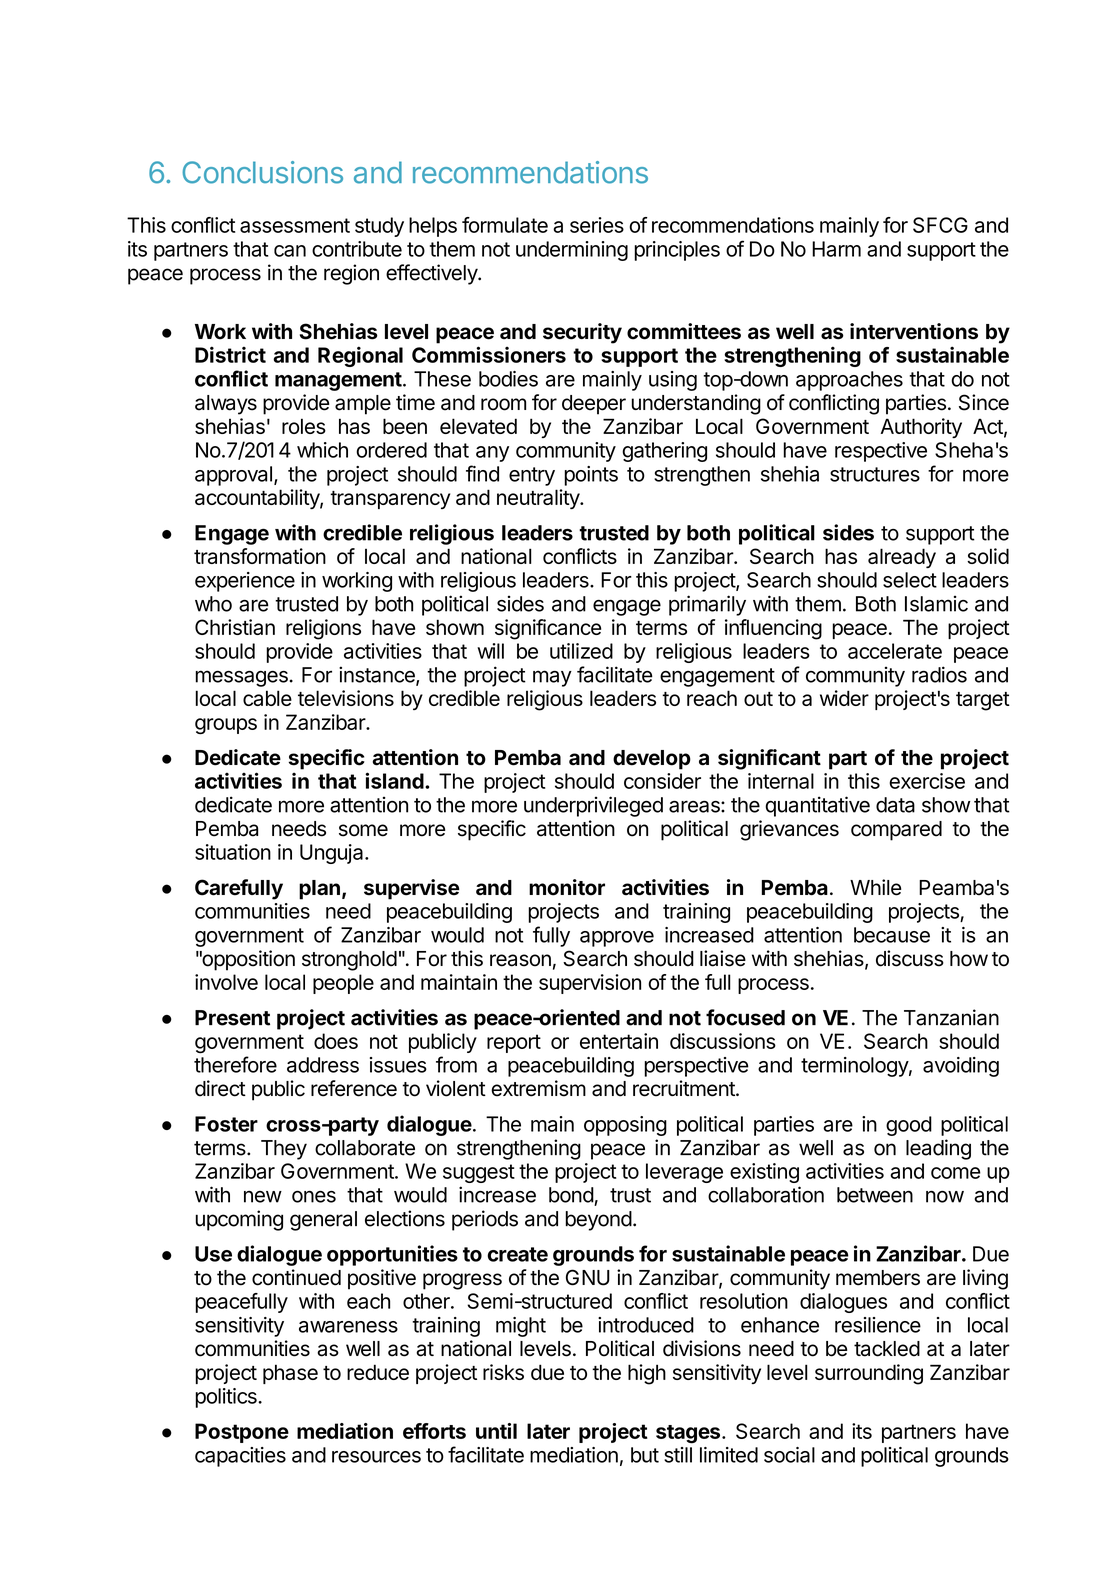 This image has height=1577, width=1115. Describe the element at coordinates (290, 1374) in the image. I see `phase` at that location.
